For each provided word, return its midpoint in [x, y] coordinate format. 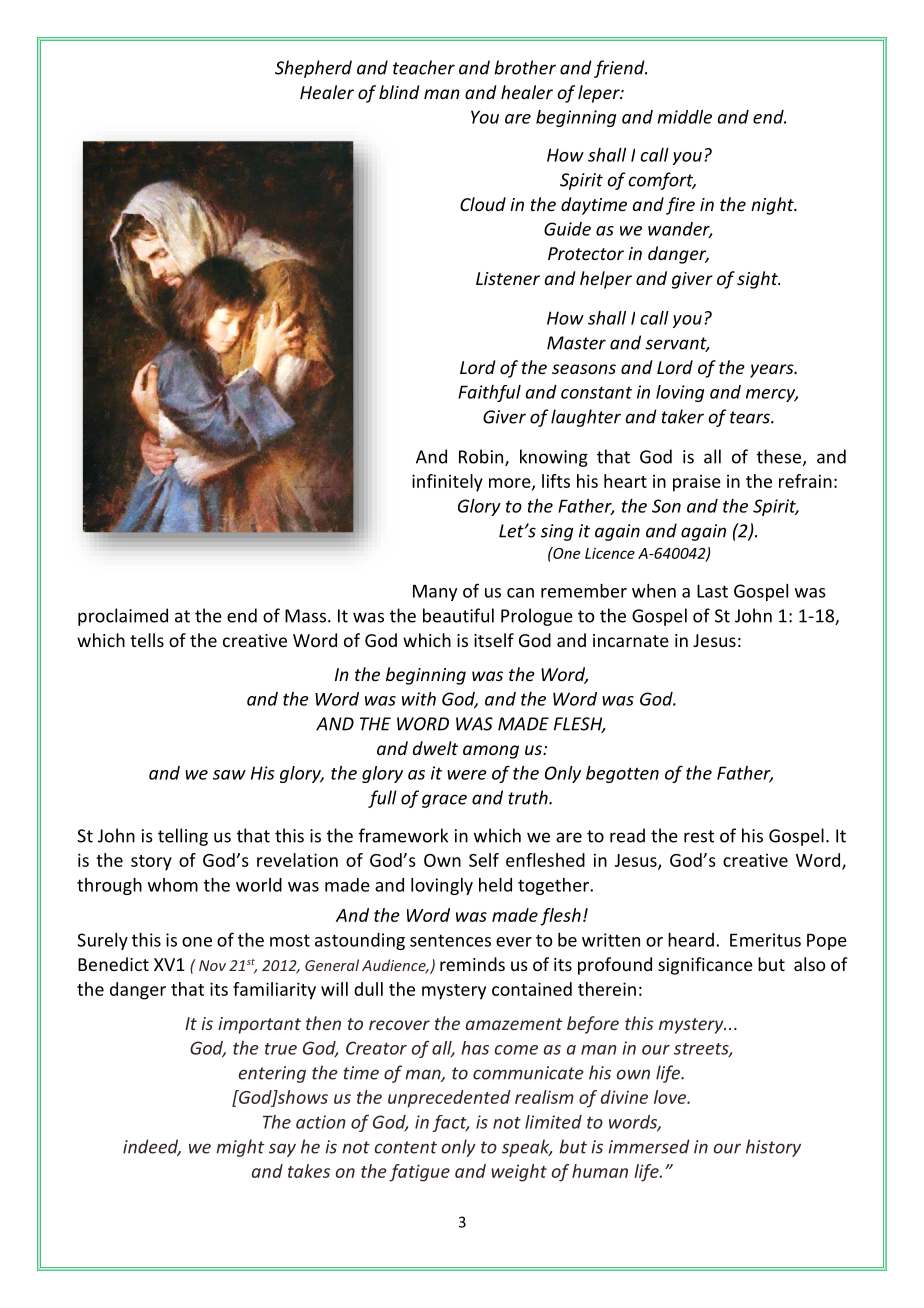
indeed [152, 1147]
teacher [424, 67]
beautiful [458, 615]
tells [147, 640]
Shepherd [313, 69]
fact [450, 1123]
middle [684, 117]
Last [712, 591]
